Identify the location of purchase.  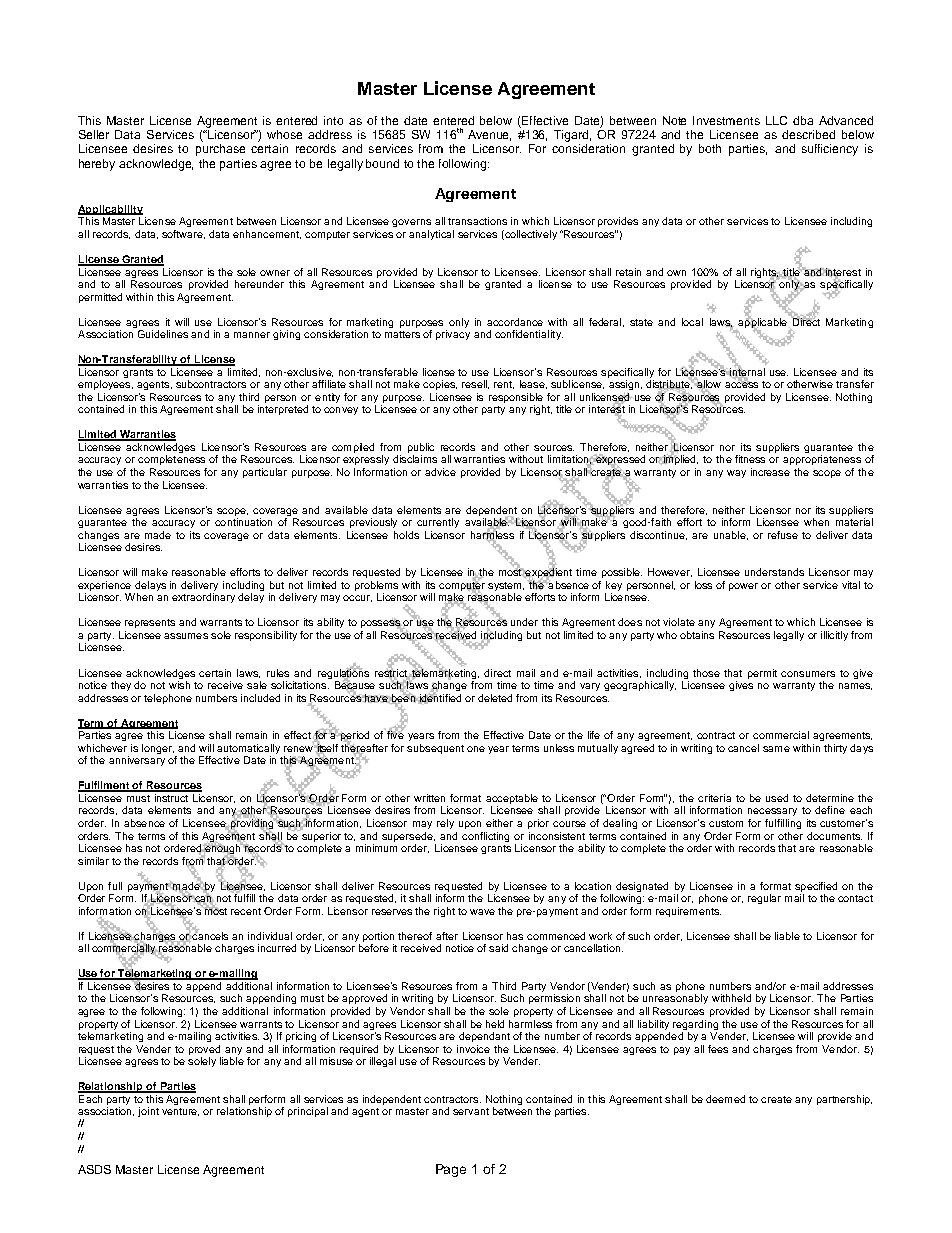
(220, 150).
